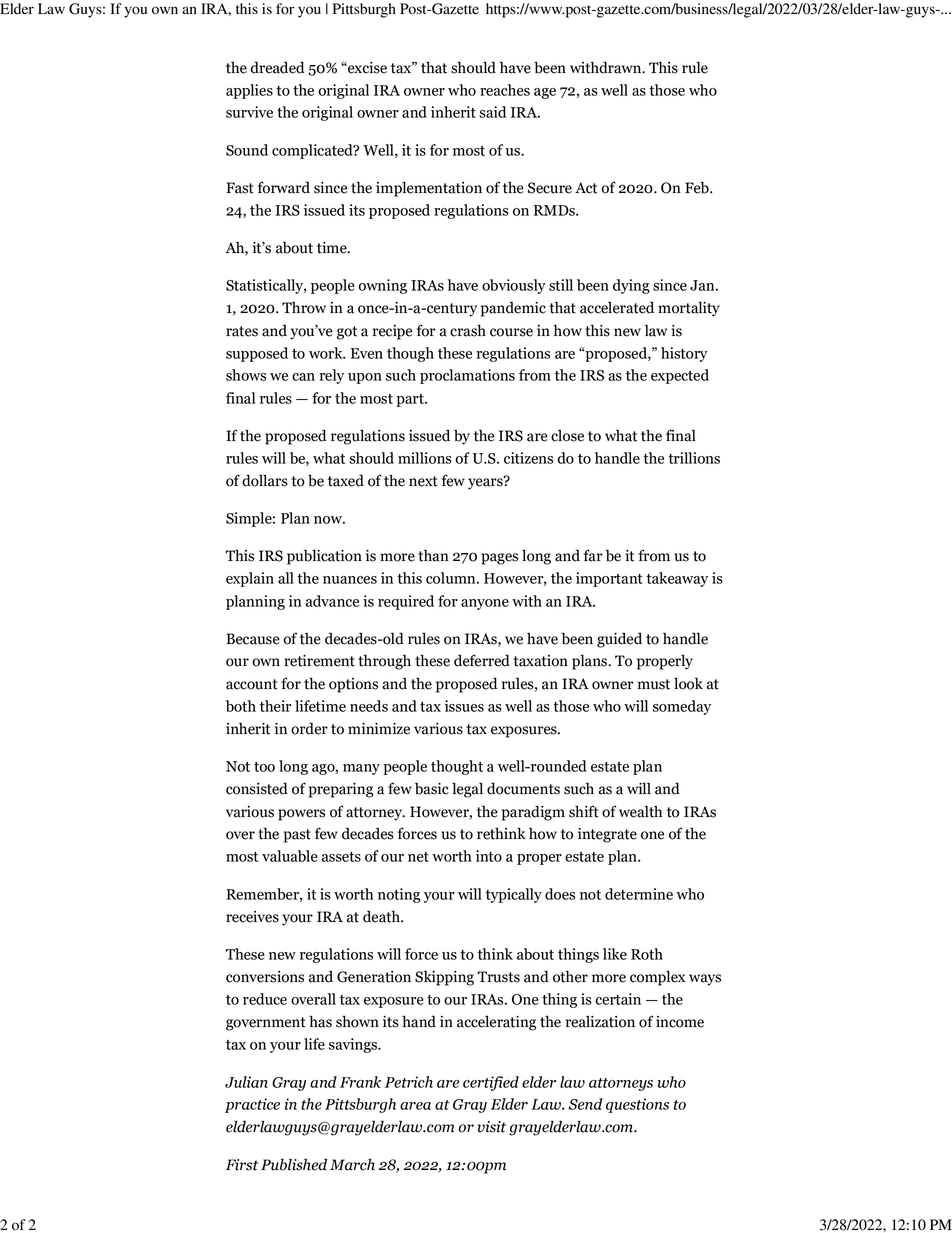 This image has width=952, height=1233. I want to click on into, so click(489, 856).
